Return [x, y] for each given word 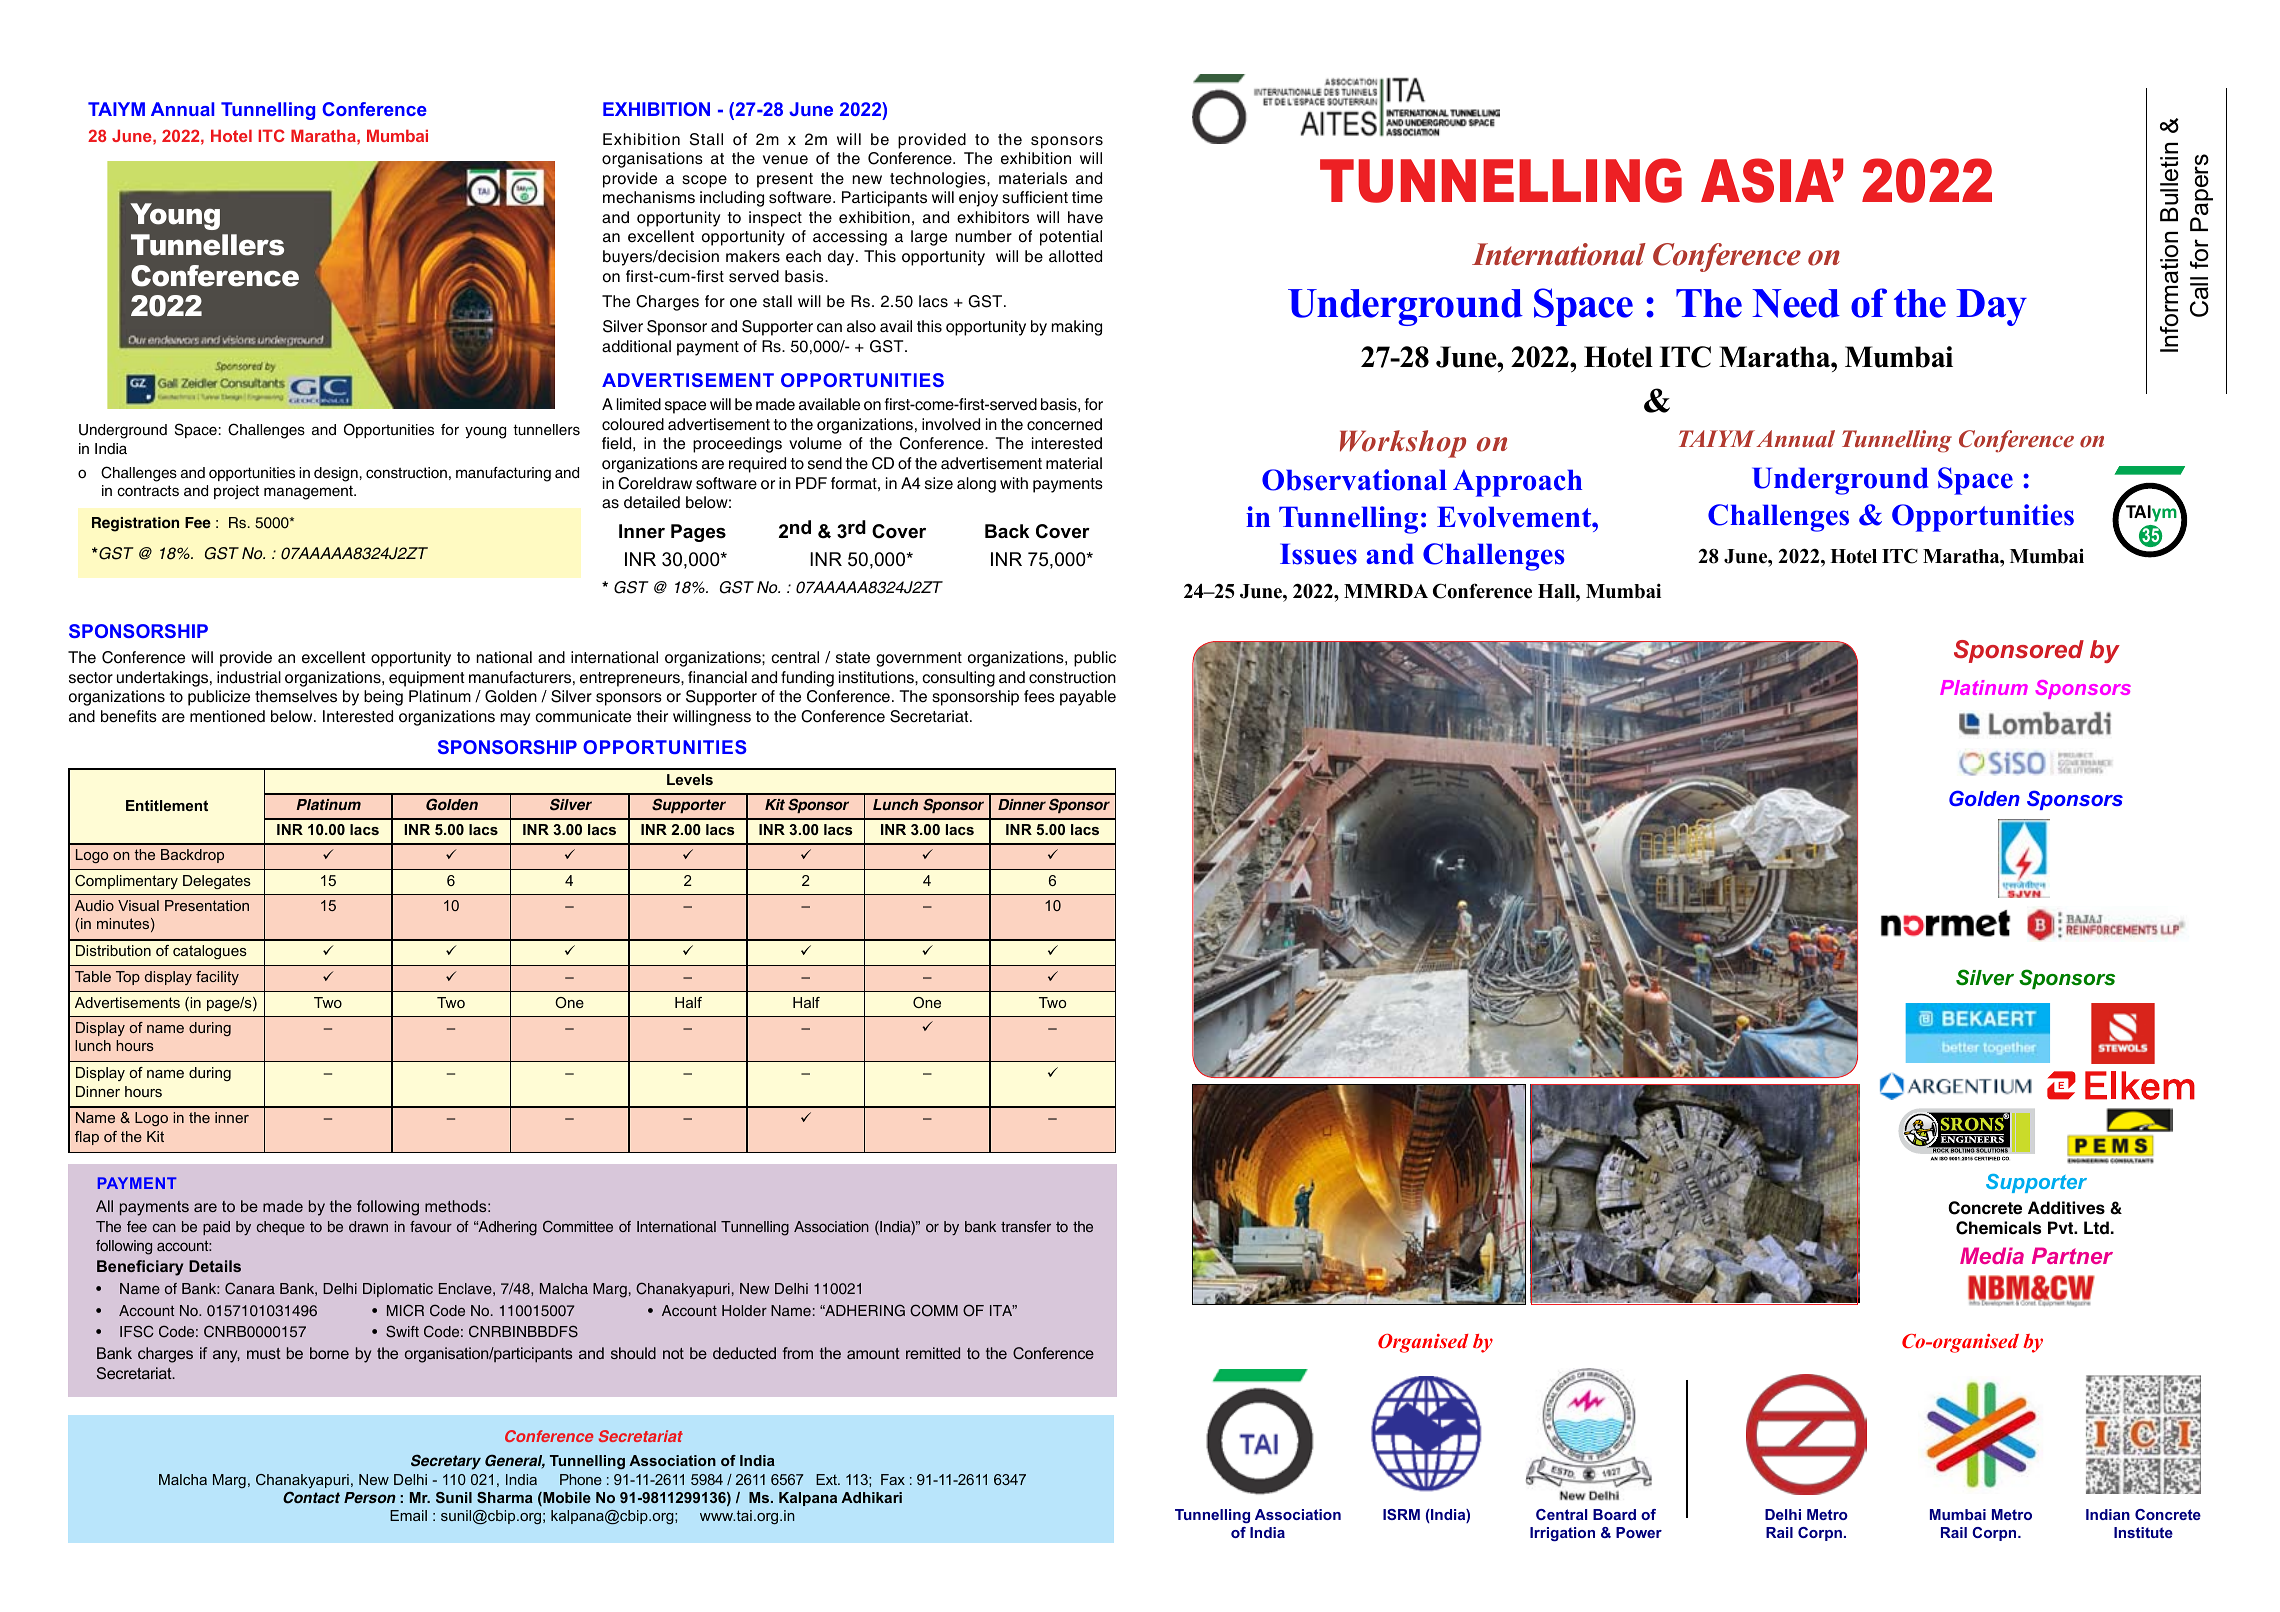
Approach [1517, 483]
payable [1088, 698]
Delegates [217, 882]
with [1014, 483]
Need [1796, 303]
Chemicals [1998, 1228]
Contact [311, 1497]
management [309, 492]
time [1087, 197]
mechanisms [649, 197]
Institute [2143, 1532]
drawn [368, 1226]
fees [1039, 696]
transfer [1026, 1226]
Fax [893, 1479]
